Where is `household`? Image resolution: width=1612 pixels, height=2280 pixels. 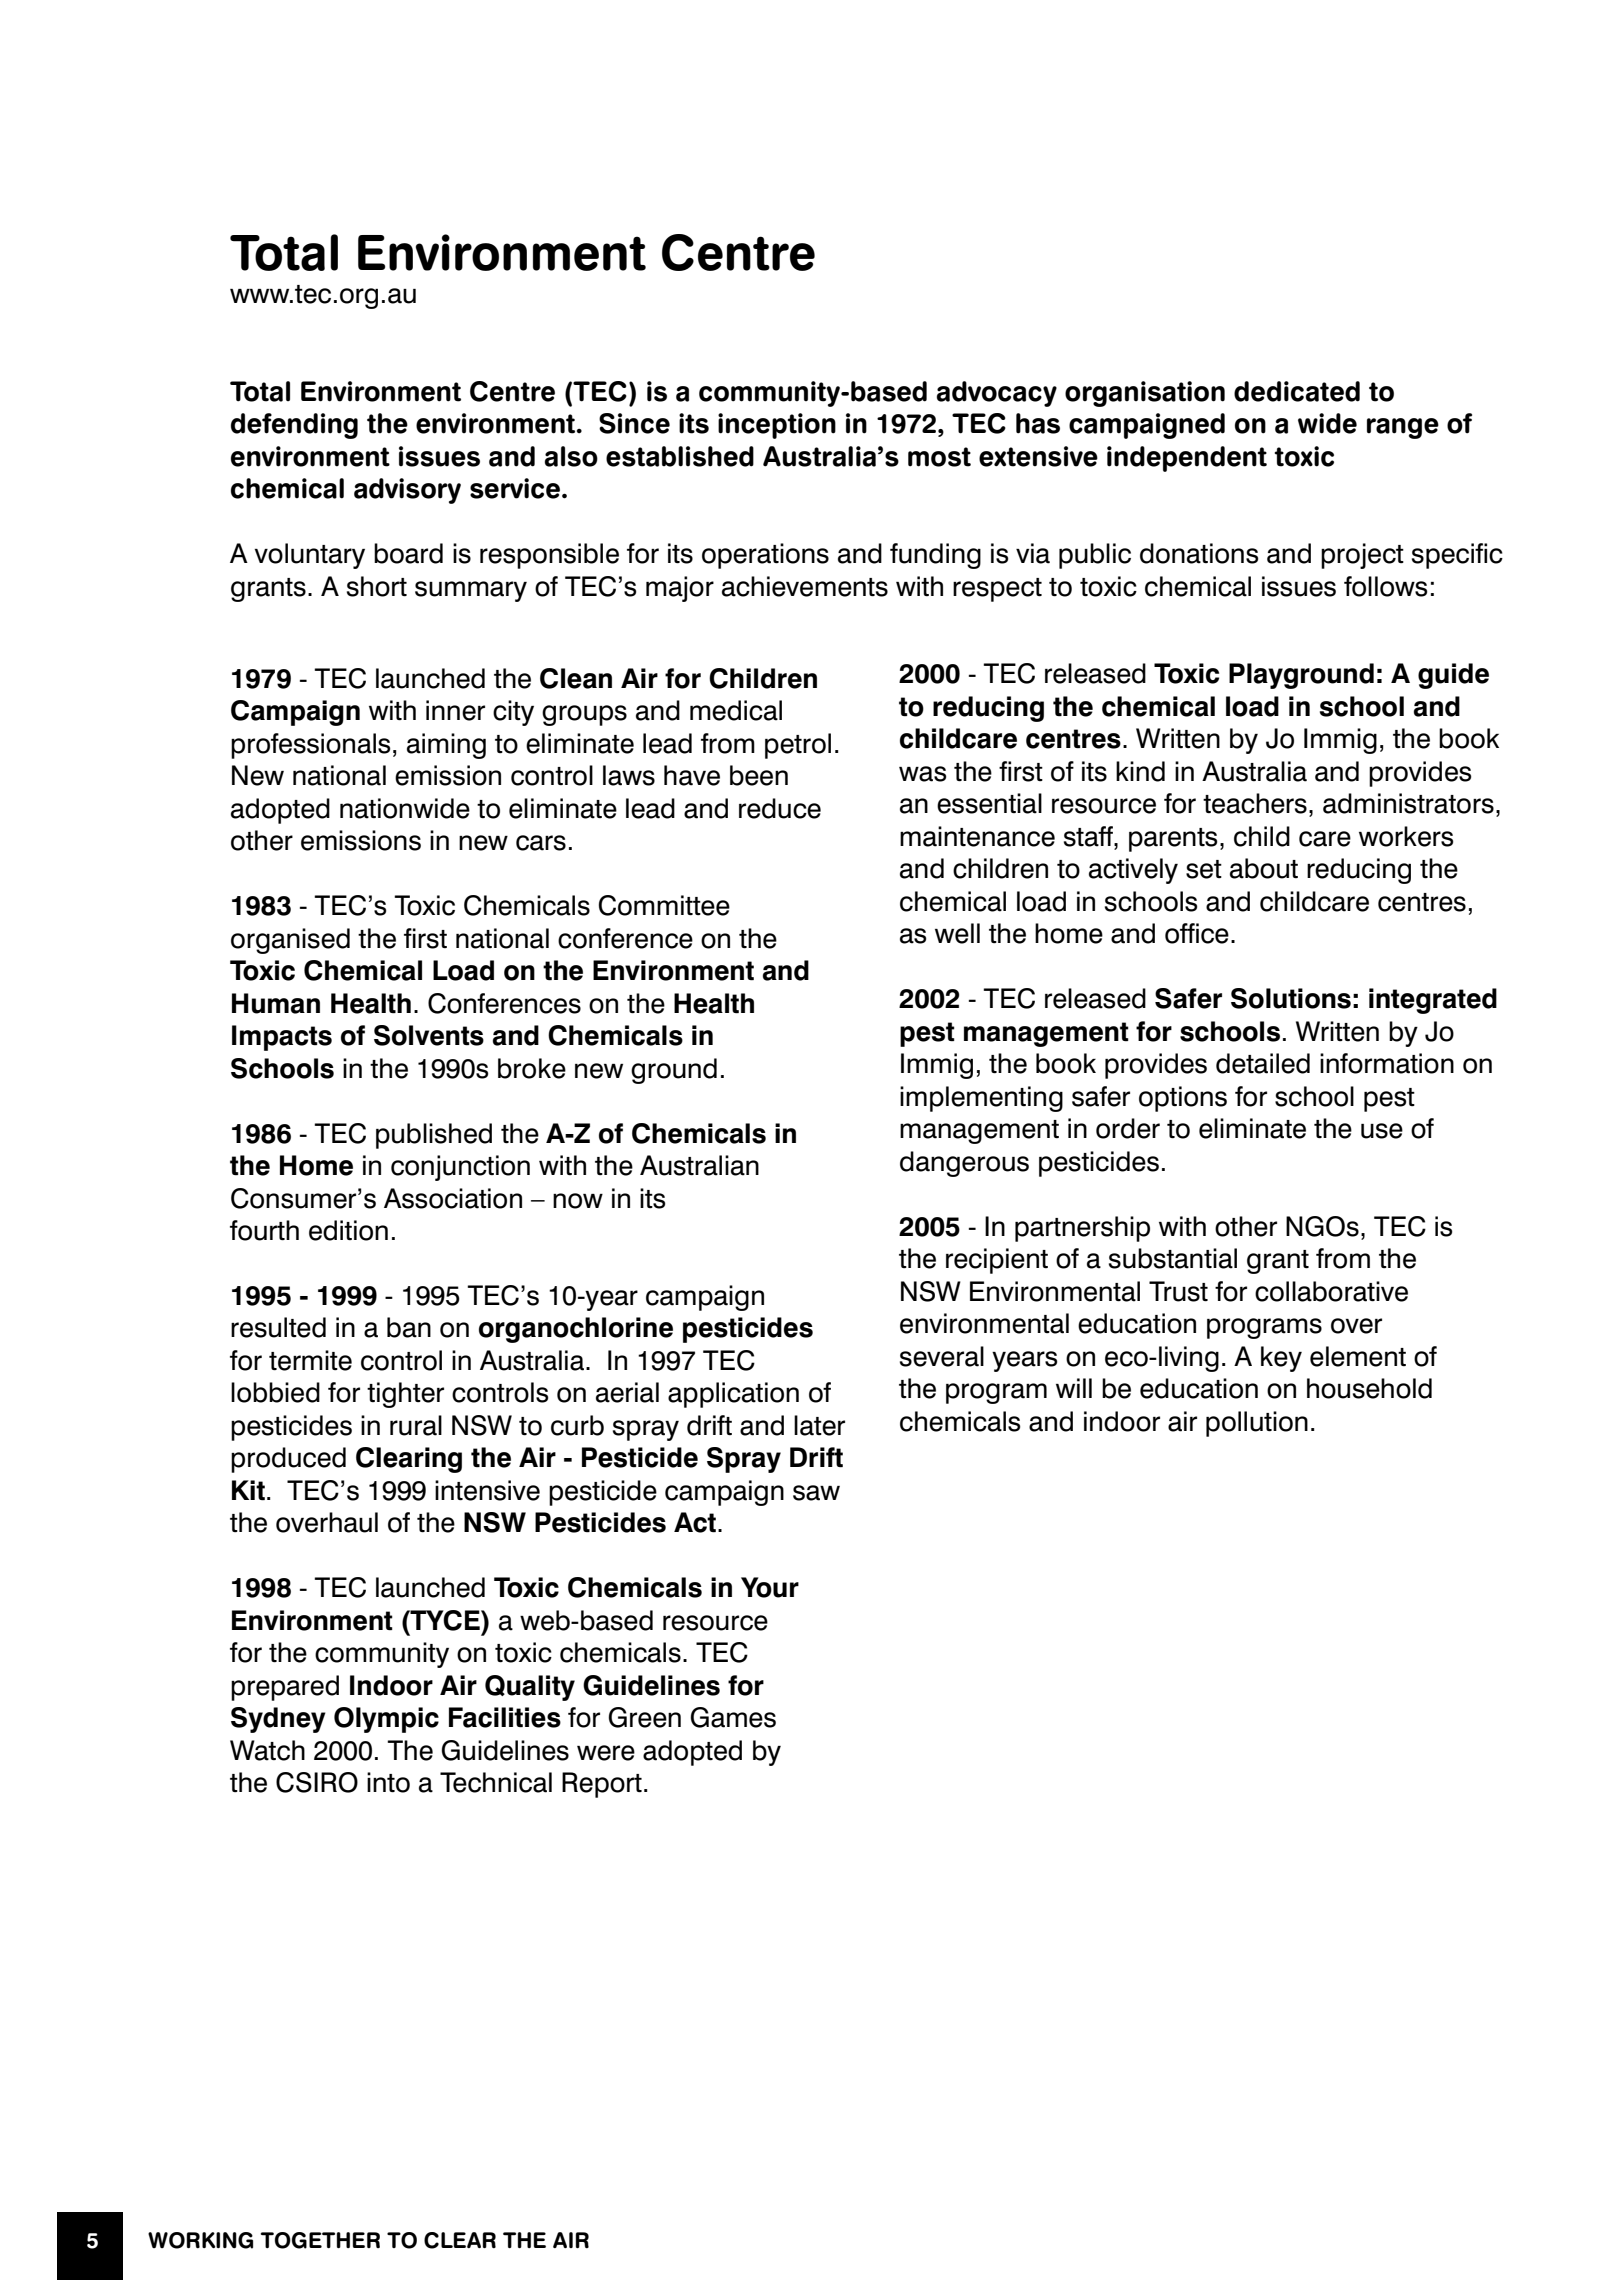
household is located at coordinates (1369, 1388).
